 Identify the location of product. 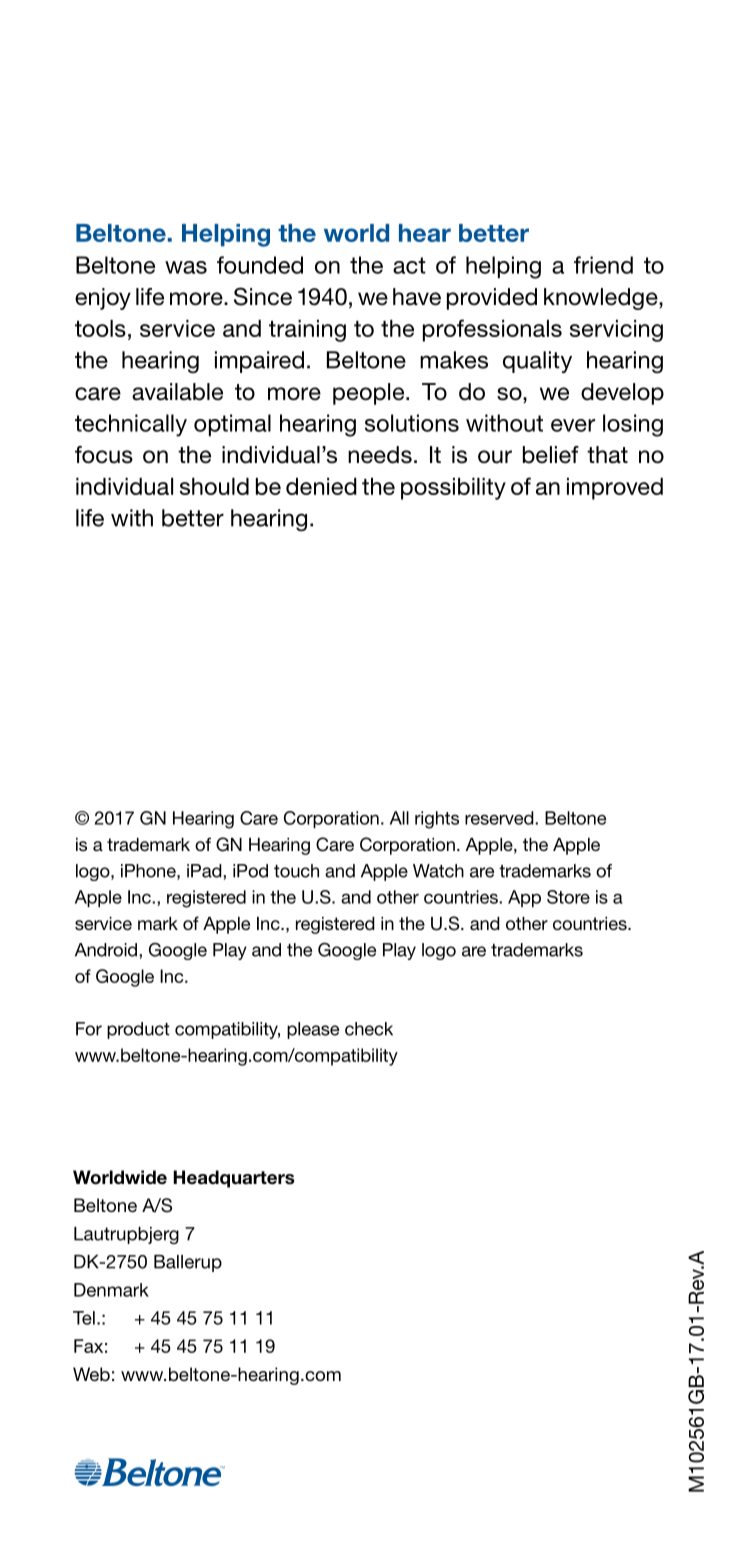
(138, 1030).
